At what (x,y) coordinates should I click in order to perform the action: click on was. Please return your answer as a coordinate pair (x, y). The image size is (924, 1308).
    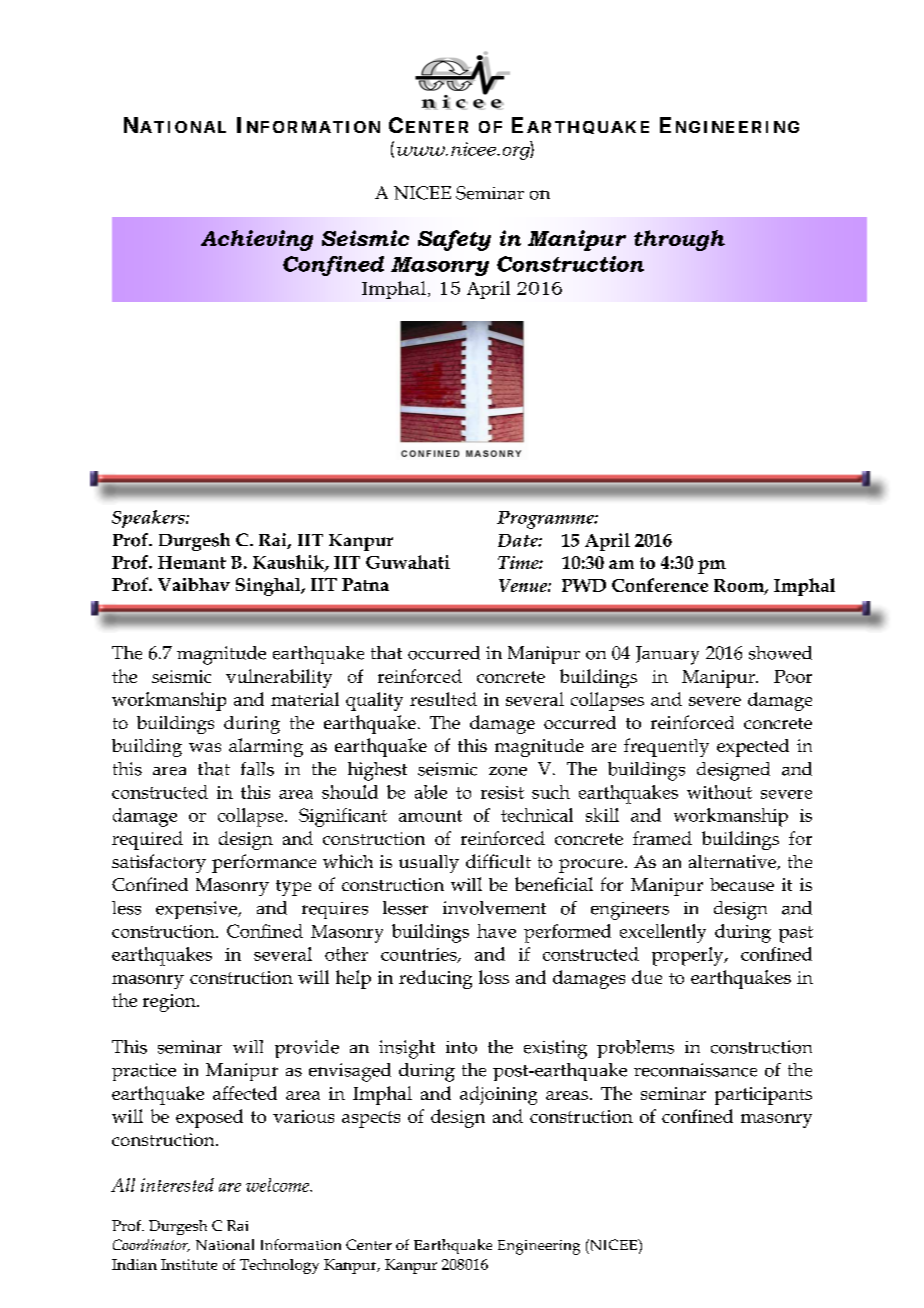
    Looking at the image, I should click on (205, 747).
